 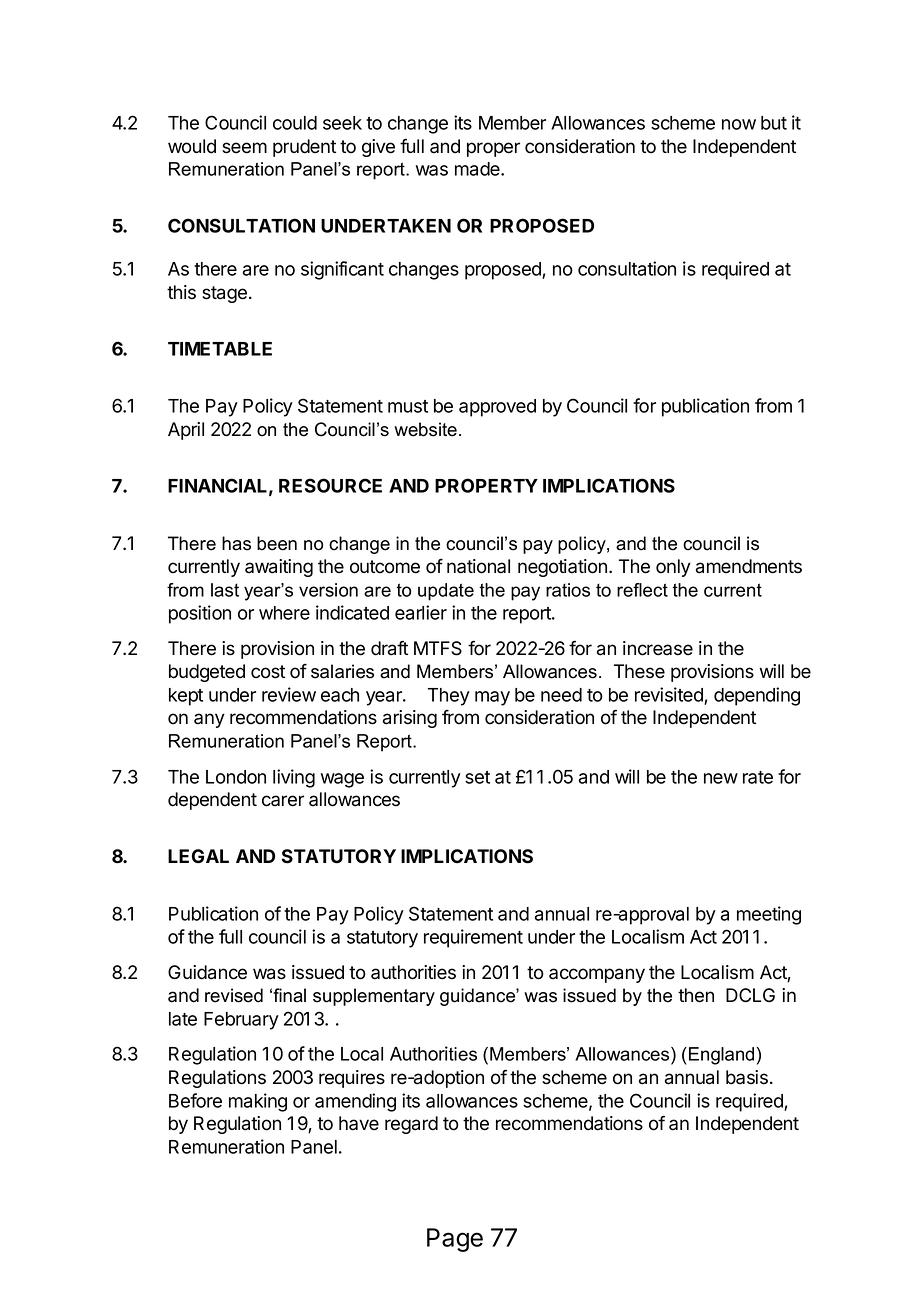 I want to click on made, so click(x=478, y=169).
